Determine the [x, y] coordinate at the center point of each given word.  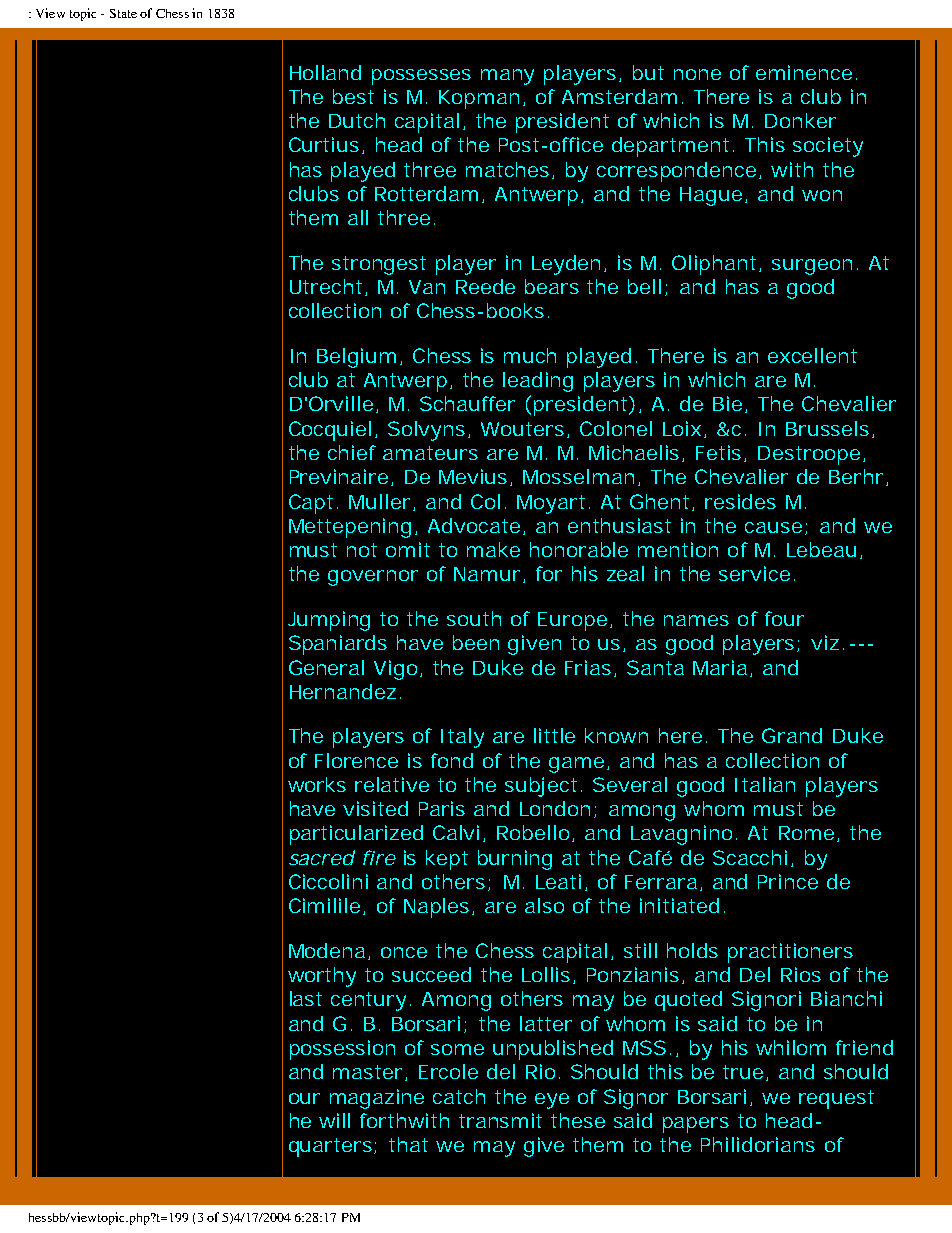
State [123, 13]
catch [459, 1096]
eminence [804, 72]
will [334, 1120]
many [507, 77]
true [743, 1072]
